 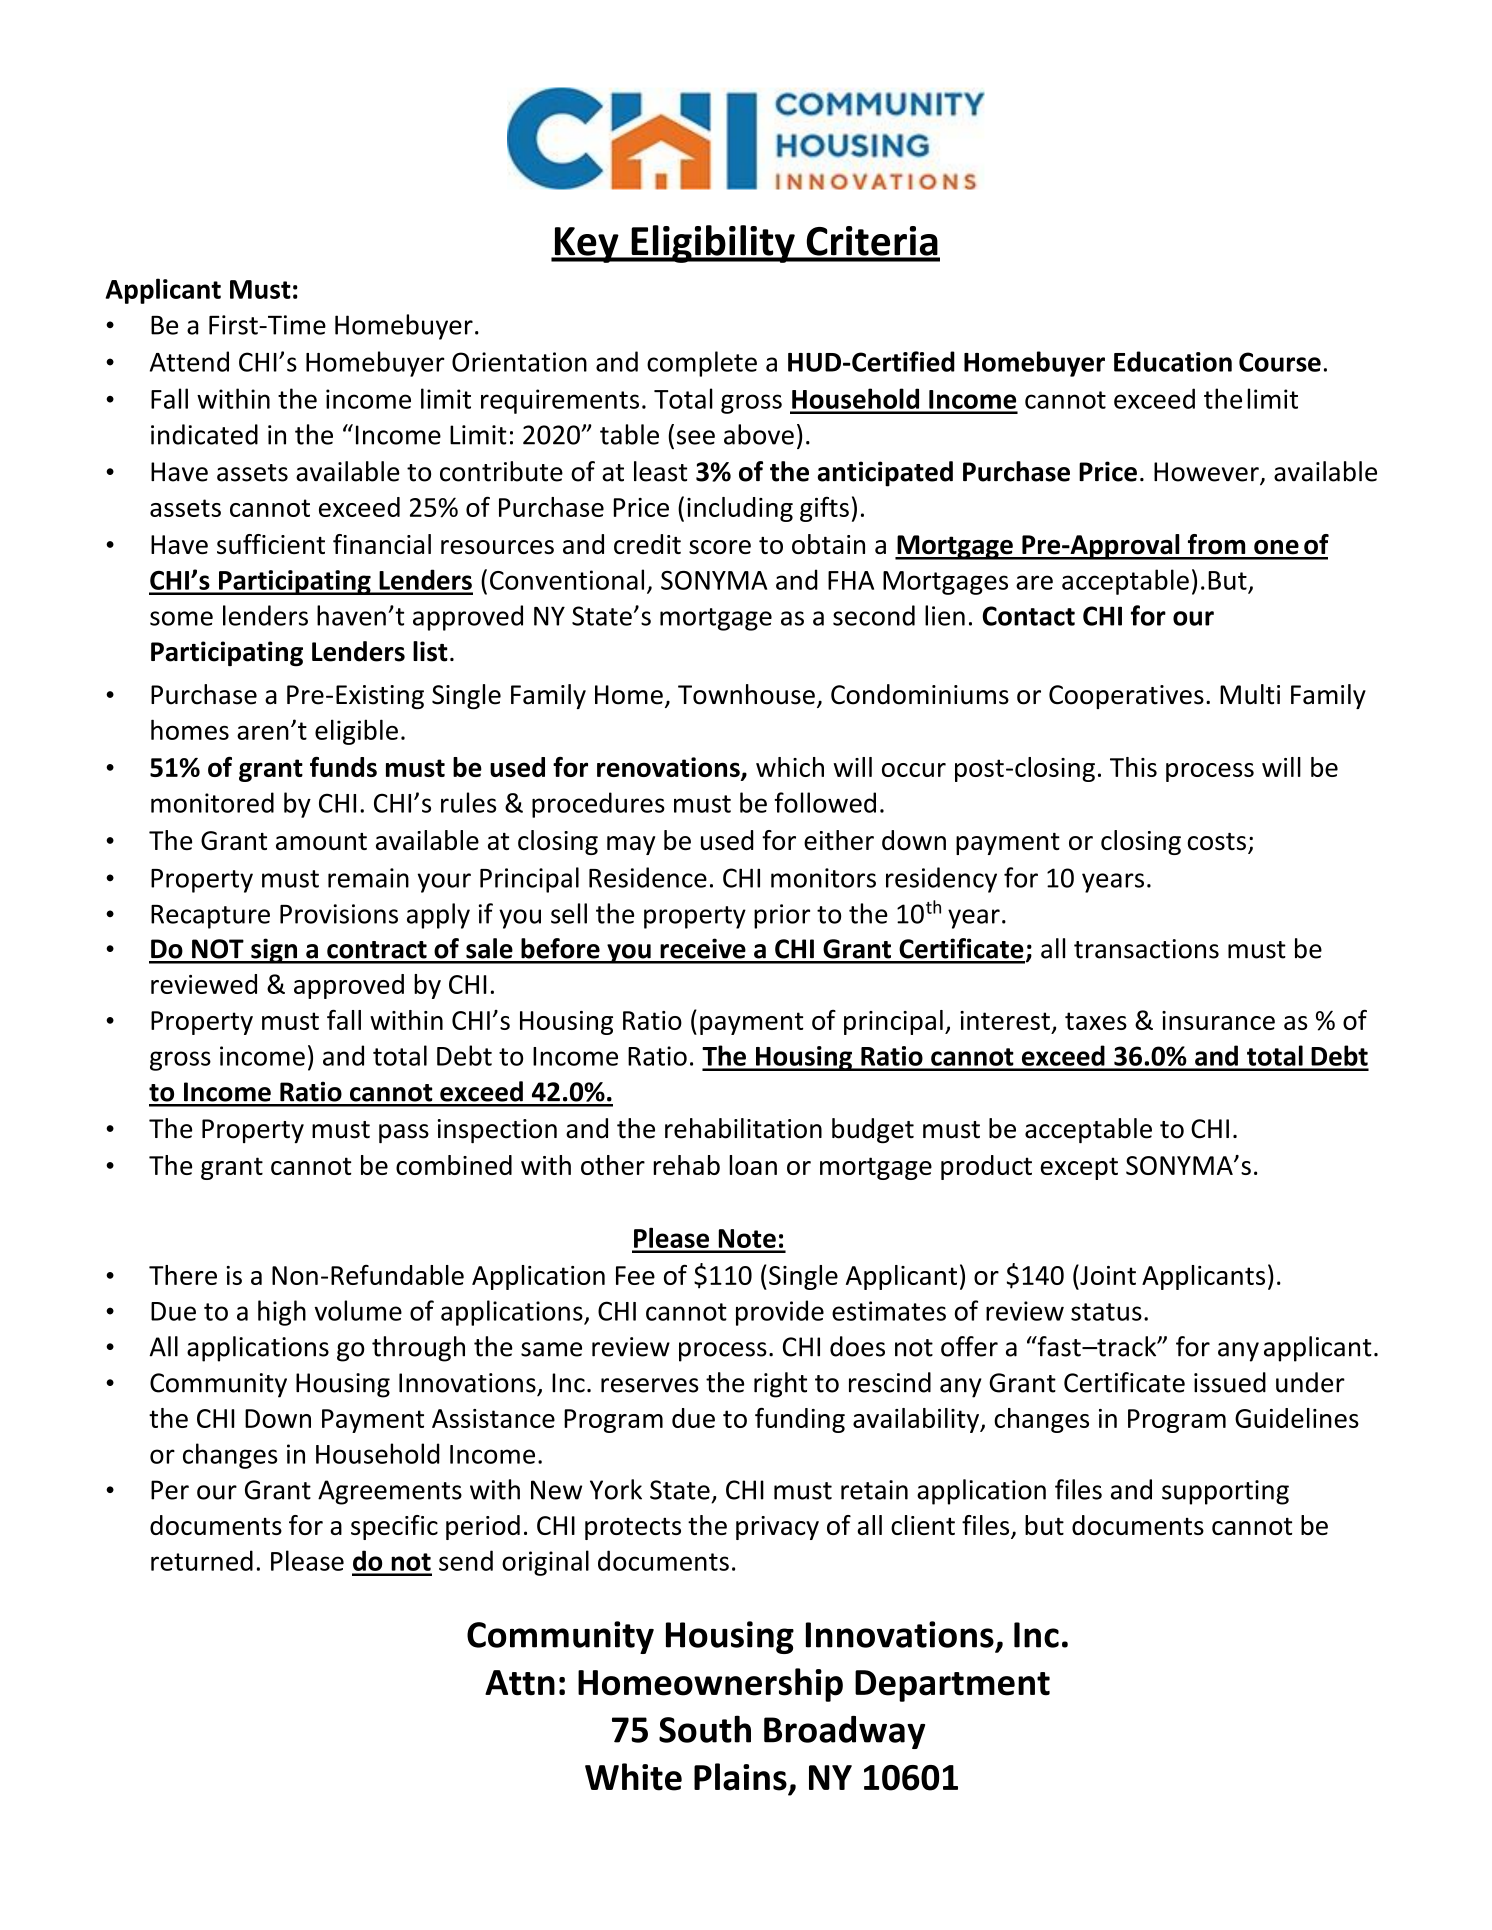 What do you see at coordinates (1173, 361) in the page?
I see `Education` at bounding box center [1173, 361].
